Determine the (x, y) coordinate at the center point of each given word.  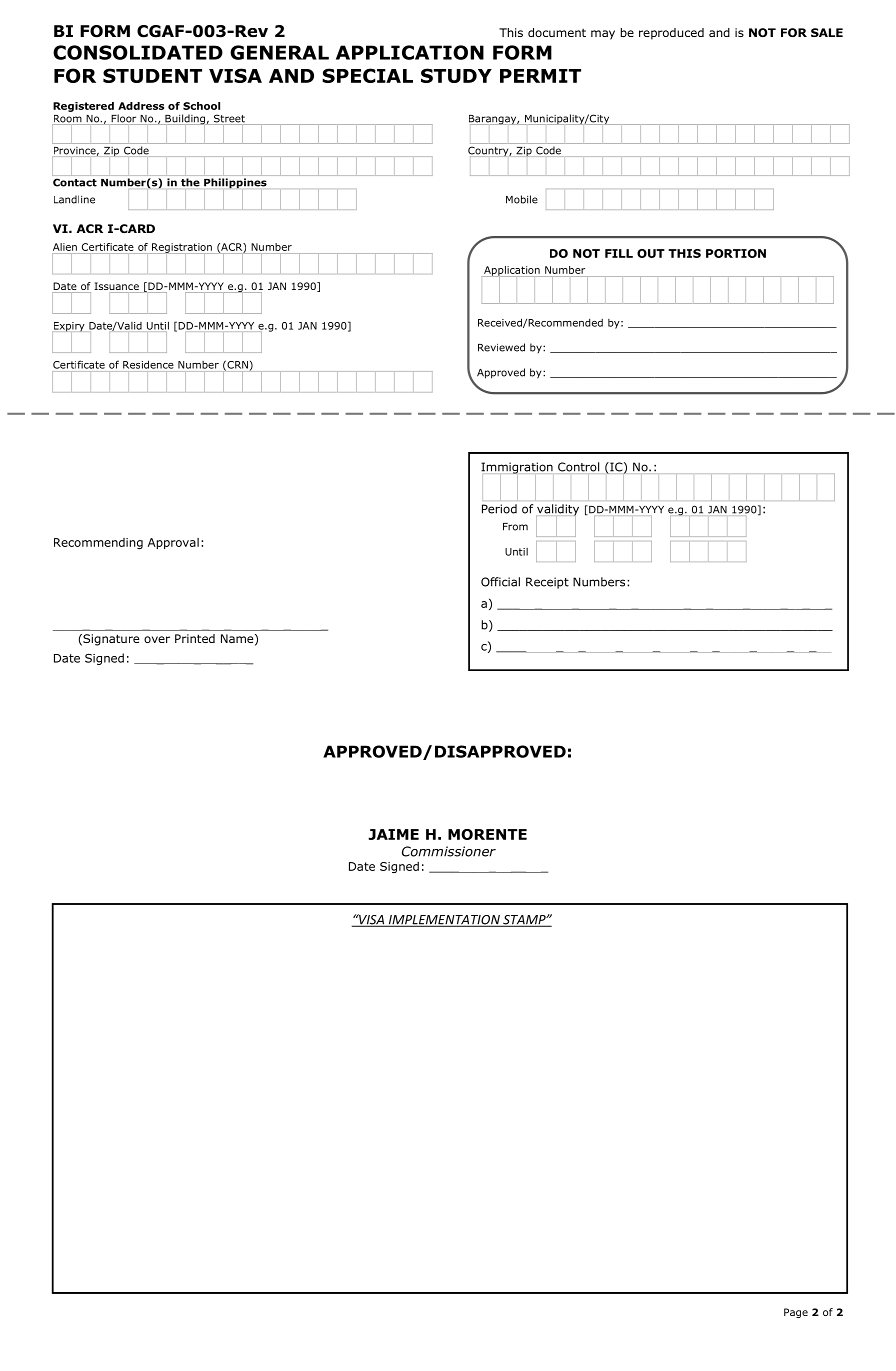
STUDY (456, 75)
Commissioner (449, 851)
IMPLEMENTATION (444, 921)
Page (796, 1313)
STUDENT (152, 75)
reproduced (671, 34)
